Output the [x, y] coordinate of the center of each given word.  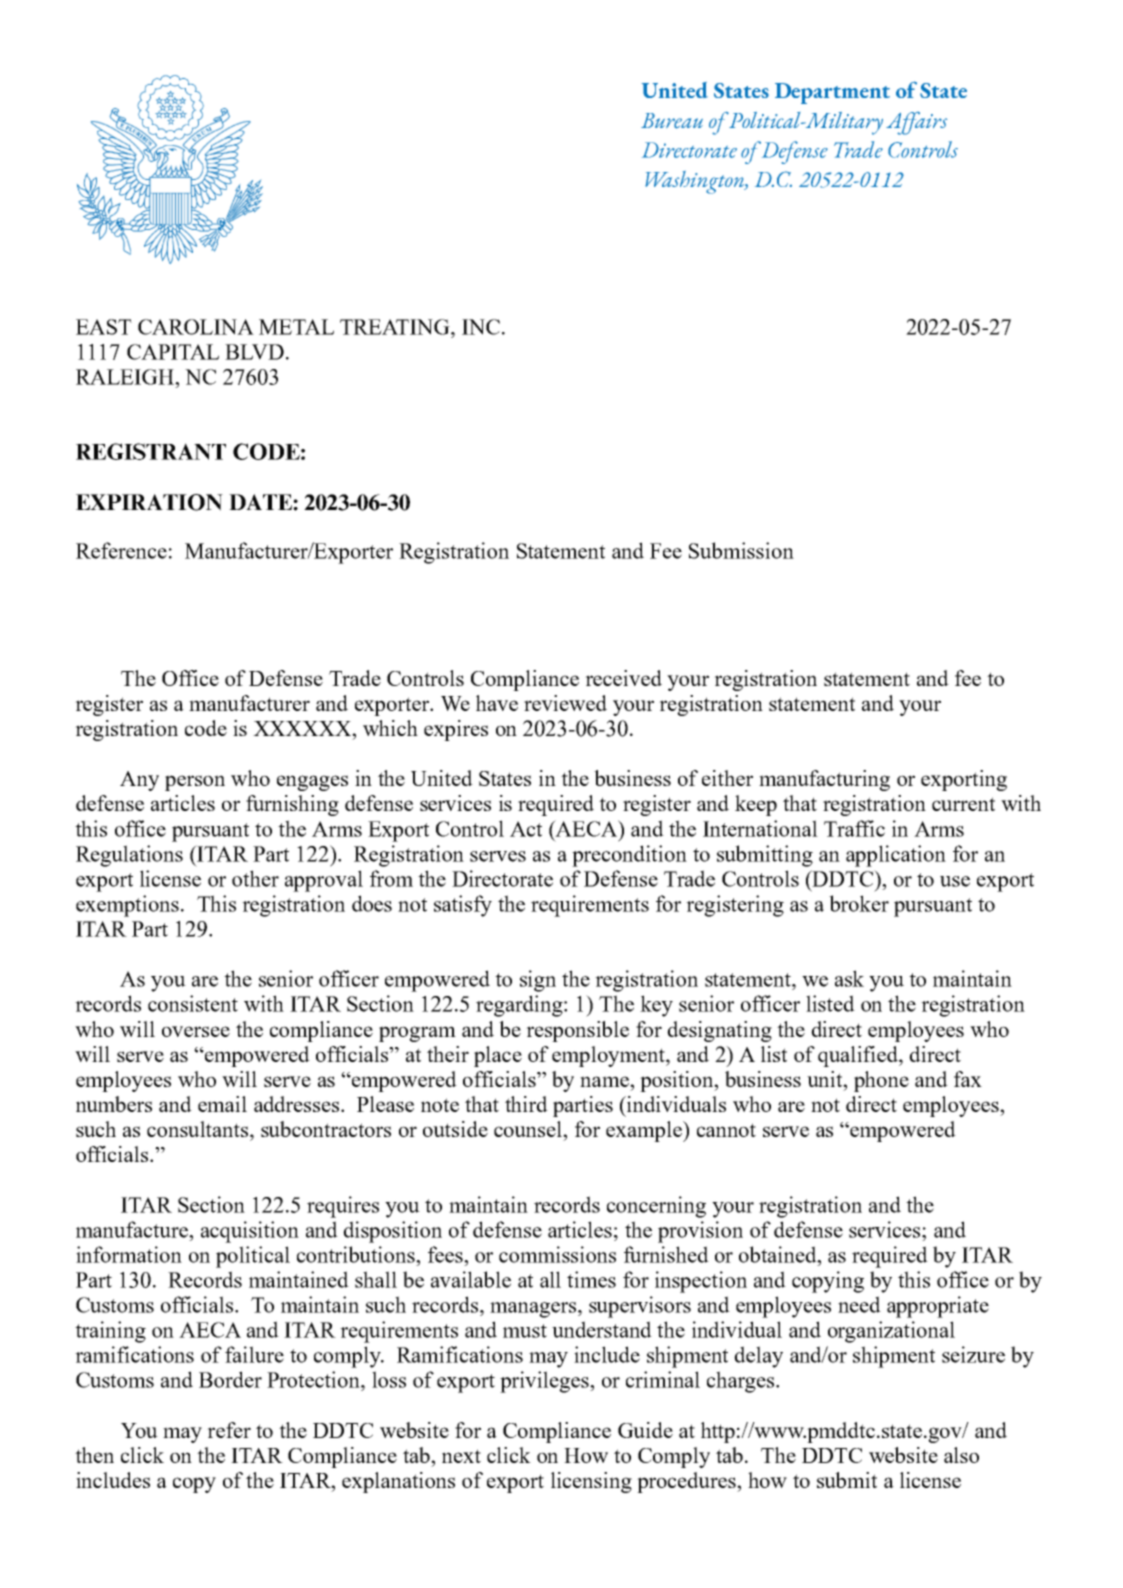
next [461, 1456]
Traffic [854, 828]
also [961, 1455]
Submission [741, 550]
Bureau [672, 121]
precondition [629, 856]
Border [230, 1379]
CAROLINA [196, 327]
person [195, 783]
